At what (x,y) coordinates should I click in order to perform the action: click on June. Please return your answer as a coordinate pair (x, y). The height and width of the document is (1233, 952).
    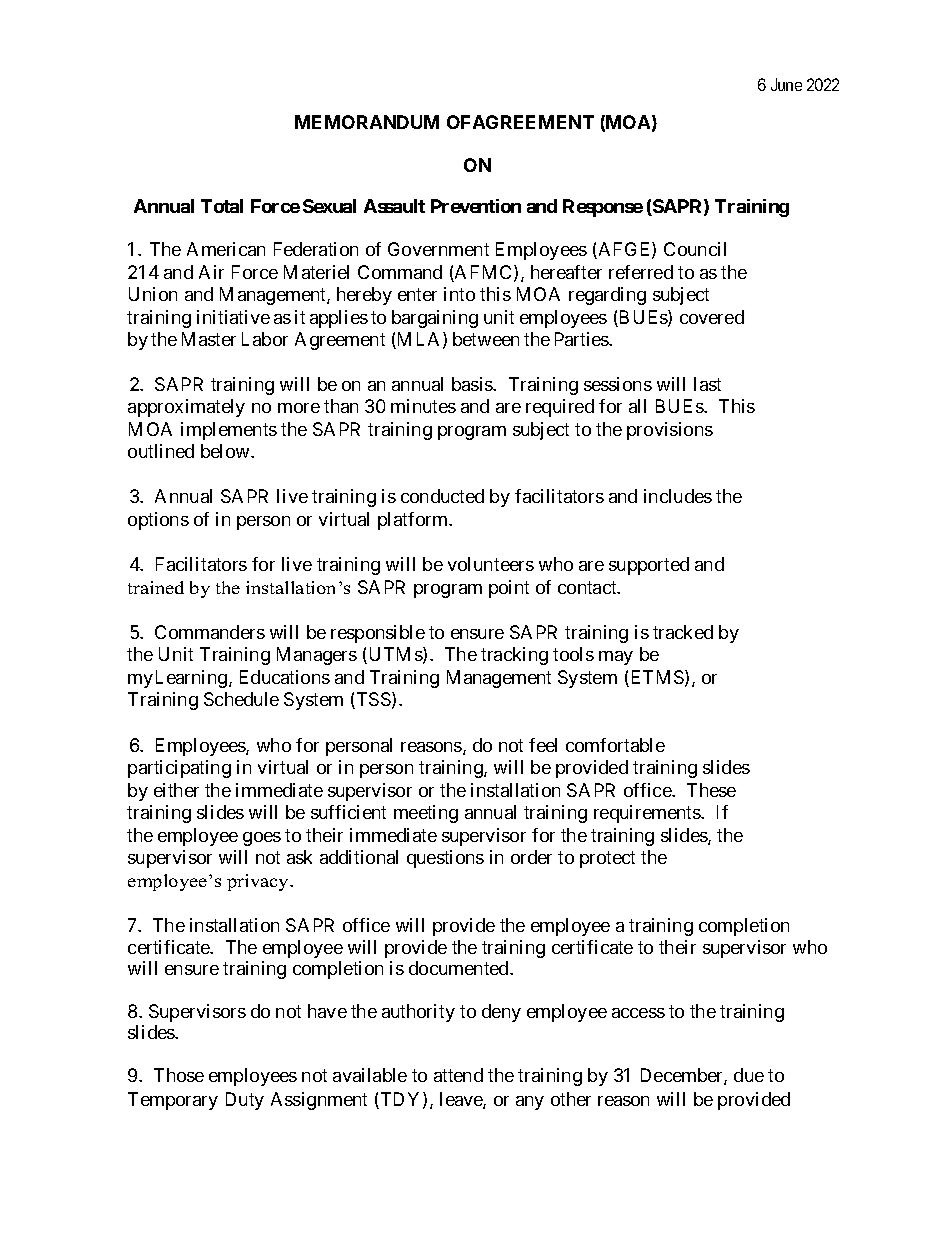
    Looking at the image, I should click on (786, 84).
